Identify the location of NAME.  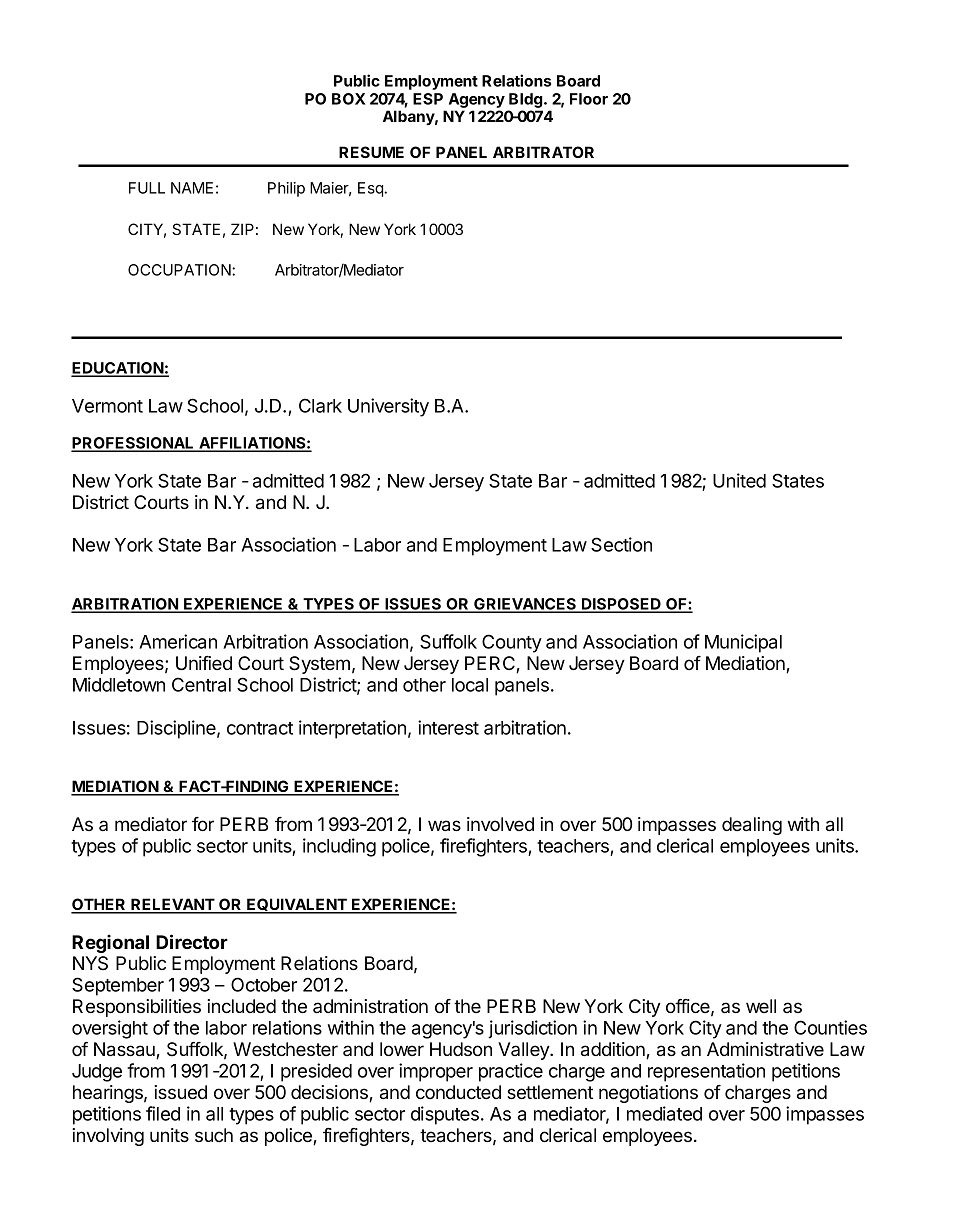
(192, 188).
